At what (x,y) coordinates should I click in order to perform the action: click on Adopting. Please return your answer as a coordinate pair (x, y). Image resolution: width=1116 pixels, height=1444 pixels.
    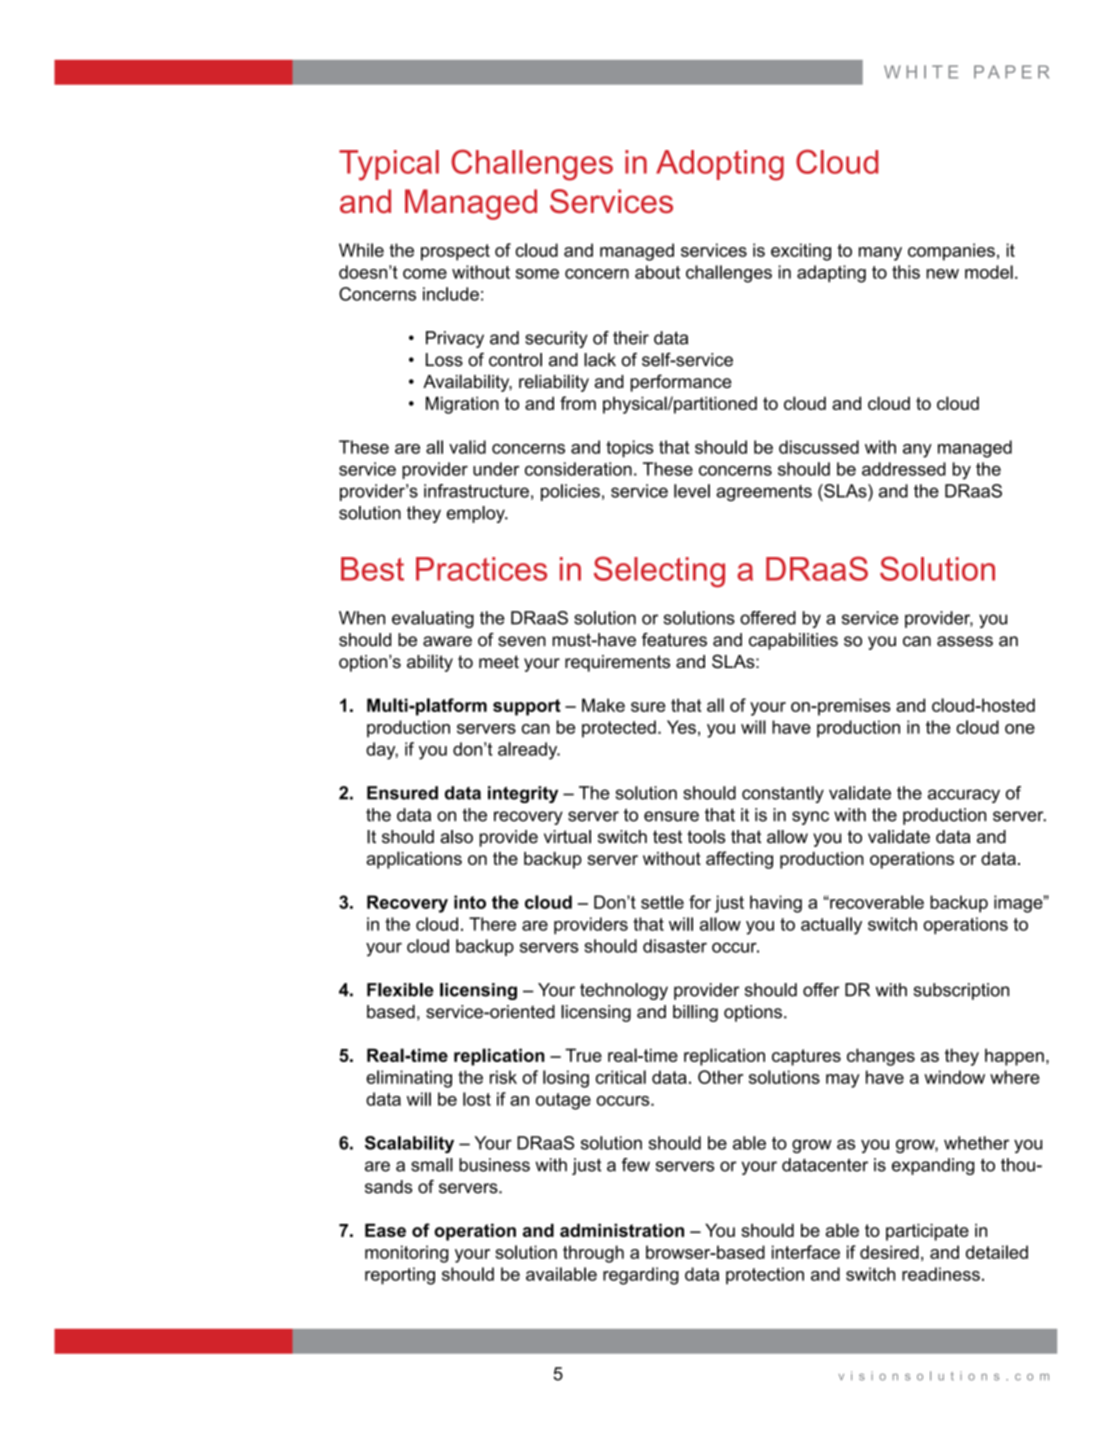
    Looking at the image, I should click on (720, 165).
